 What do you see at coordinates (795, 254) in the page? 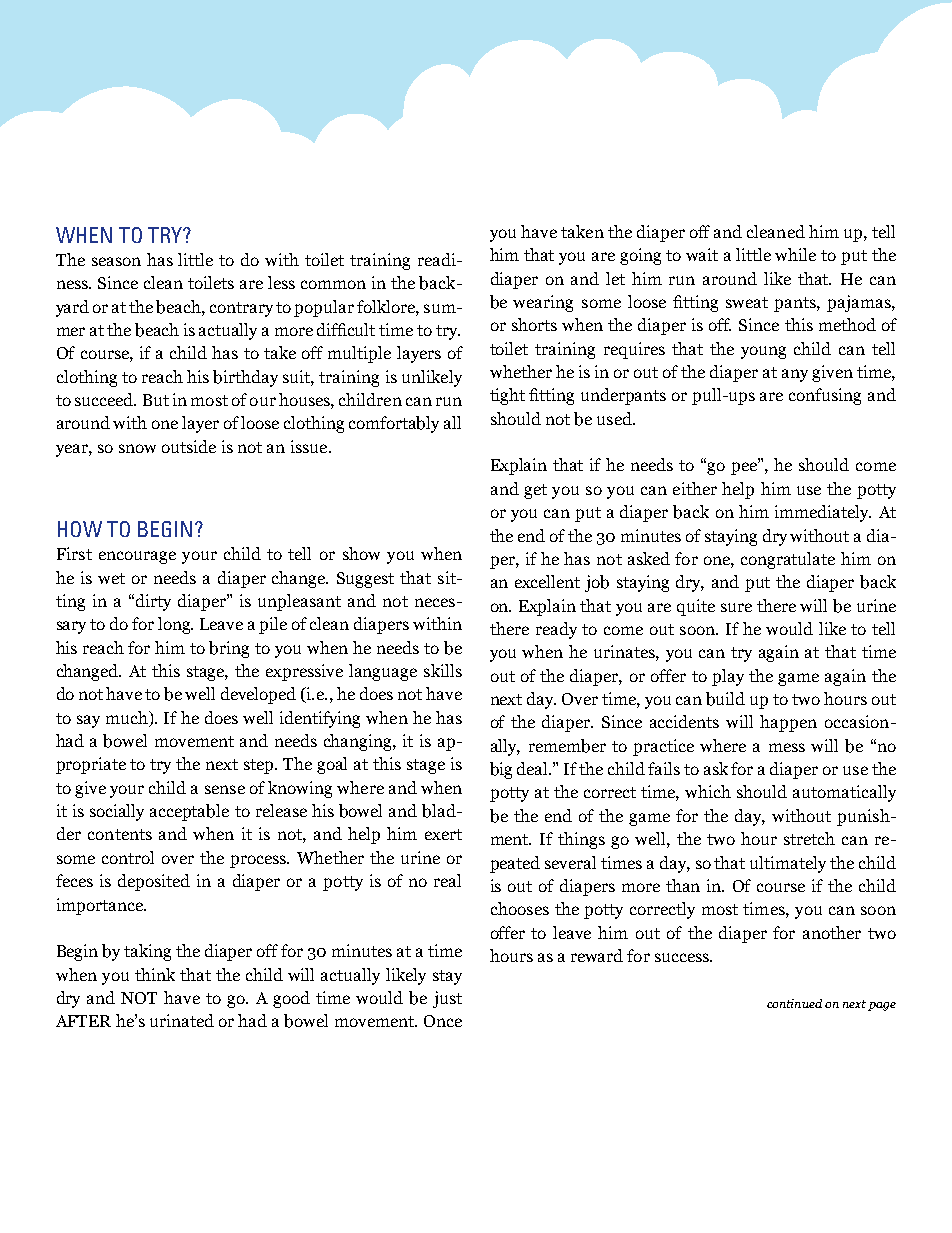
I see `while` at bounding box center [795, 254].
